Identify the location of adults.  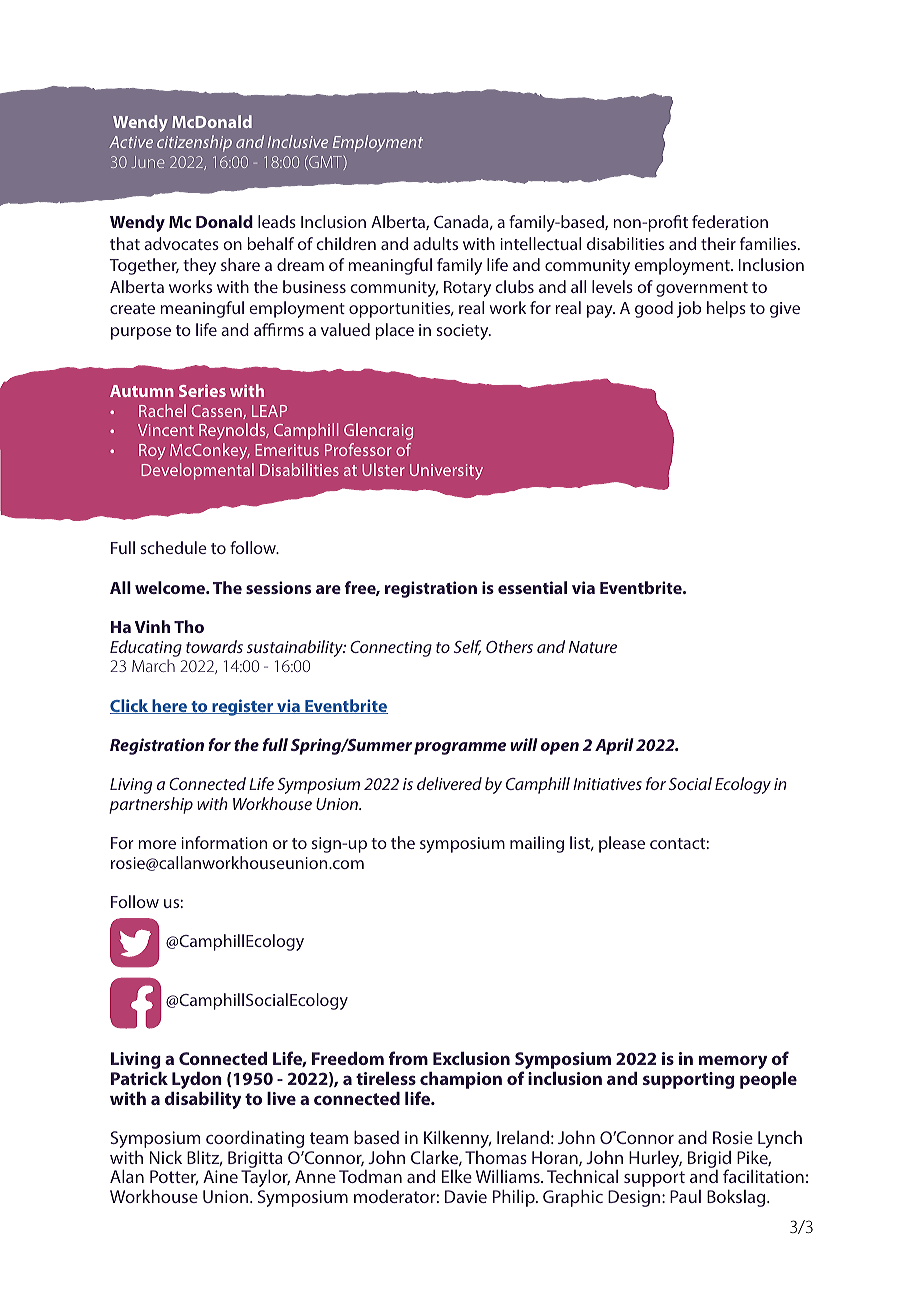
(435, 243).
